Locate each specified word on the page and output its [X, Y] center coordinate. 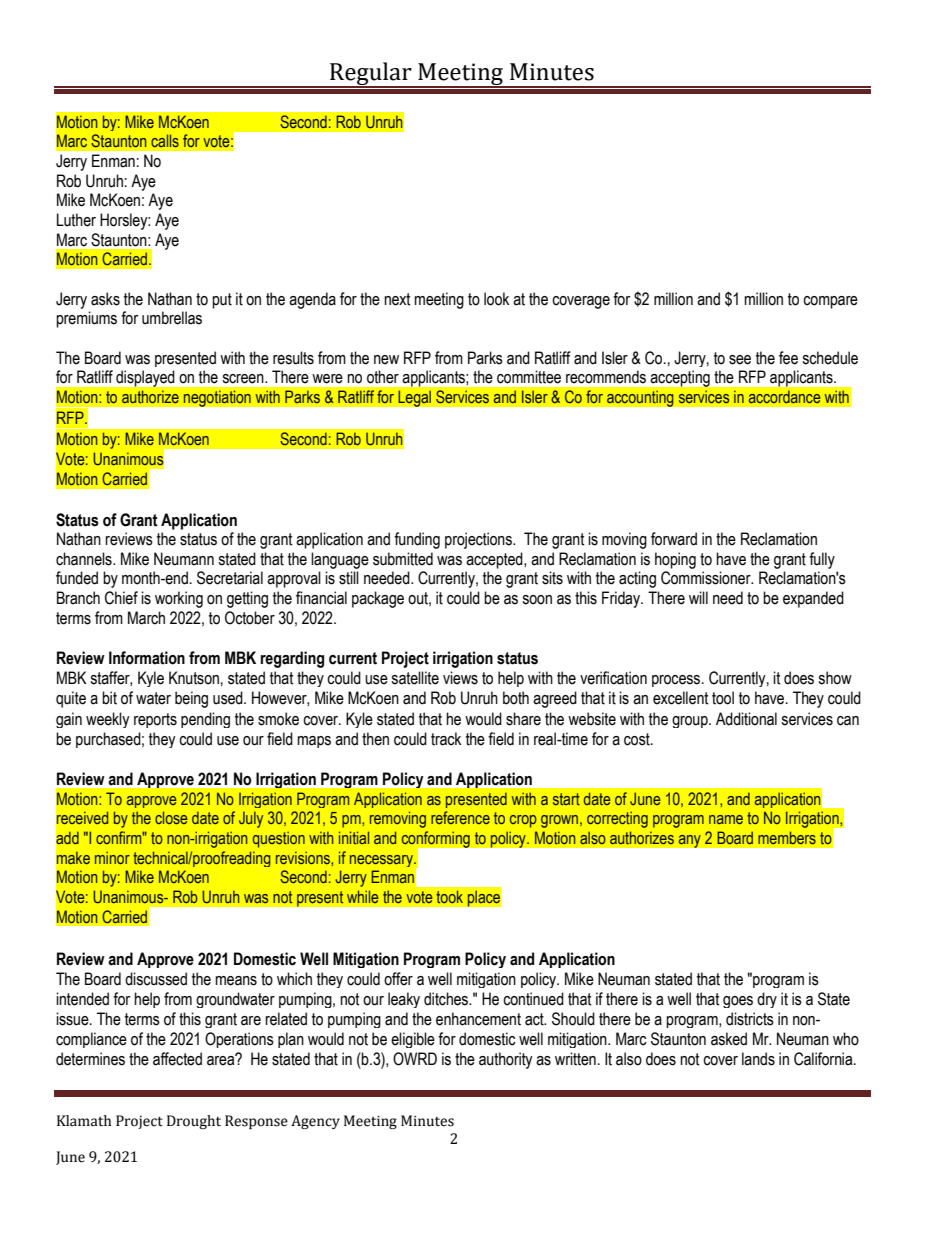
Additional [746, 719]
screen [244, 379]
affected [177, 1059]
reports [155, 720]
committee [529, 377]
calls [165, 140]
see [740, 360]
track [446, 739]
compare [830, 302]
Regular [371, 75]
